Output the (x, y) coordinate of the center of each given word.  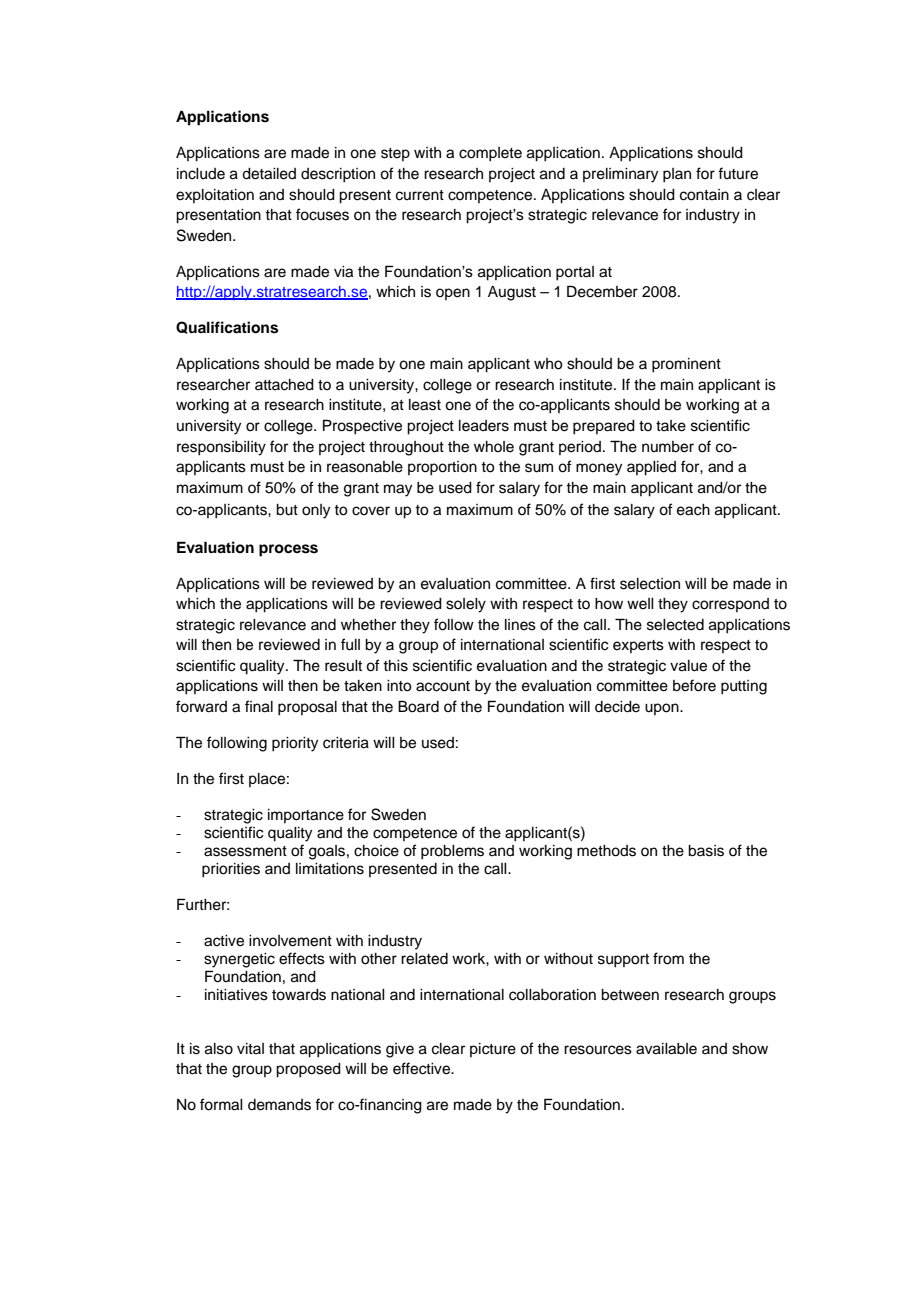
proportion (442, 468)
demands (279, 1105)
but (287, 510)
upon (663, 709)
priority (295, 744)
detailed (269, 174)
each (693, 510)
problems (452, 852)
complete (490, 154)
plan (677, 175)
